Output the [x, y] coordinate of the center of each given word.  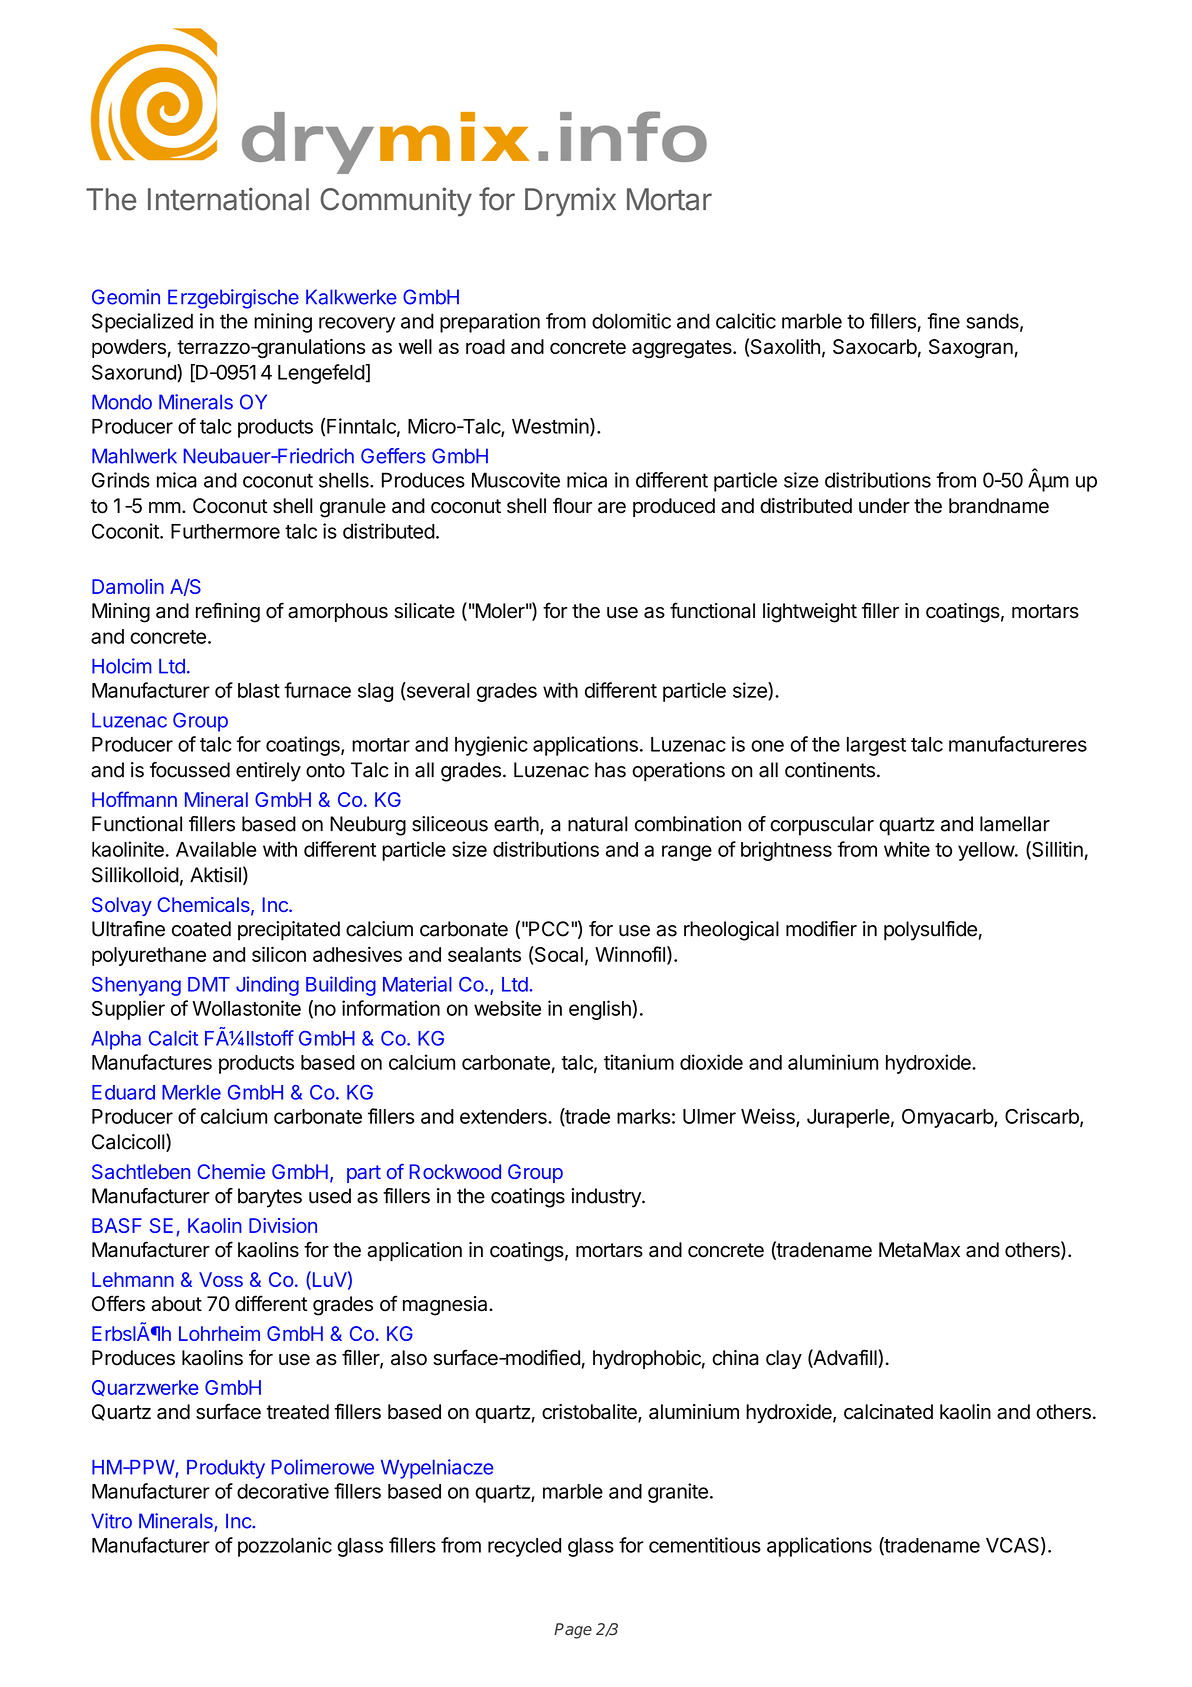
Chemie [231, 1171]
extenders [504, 1116]
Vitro [111, 1521]
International [228, 199]
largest [876, 746]
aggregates [683, 349]
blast [259, 690]
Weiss [769, 1117]
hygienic [491, 746]
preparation [490, 323]
